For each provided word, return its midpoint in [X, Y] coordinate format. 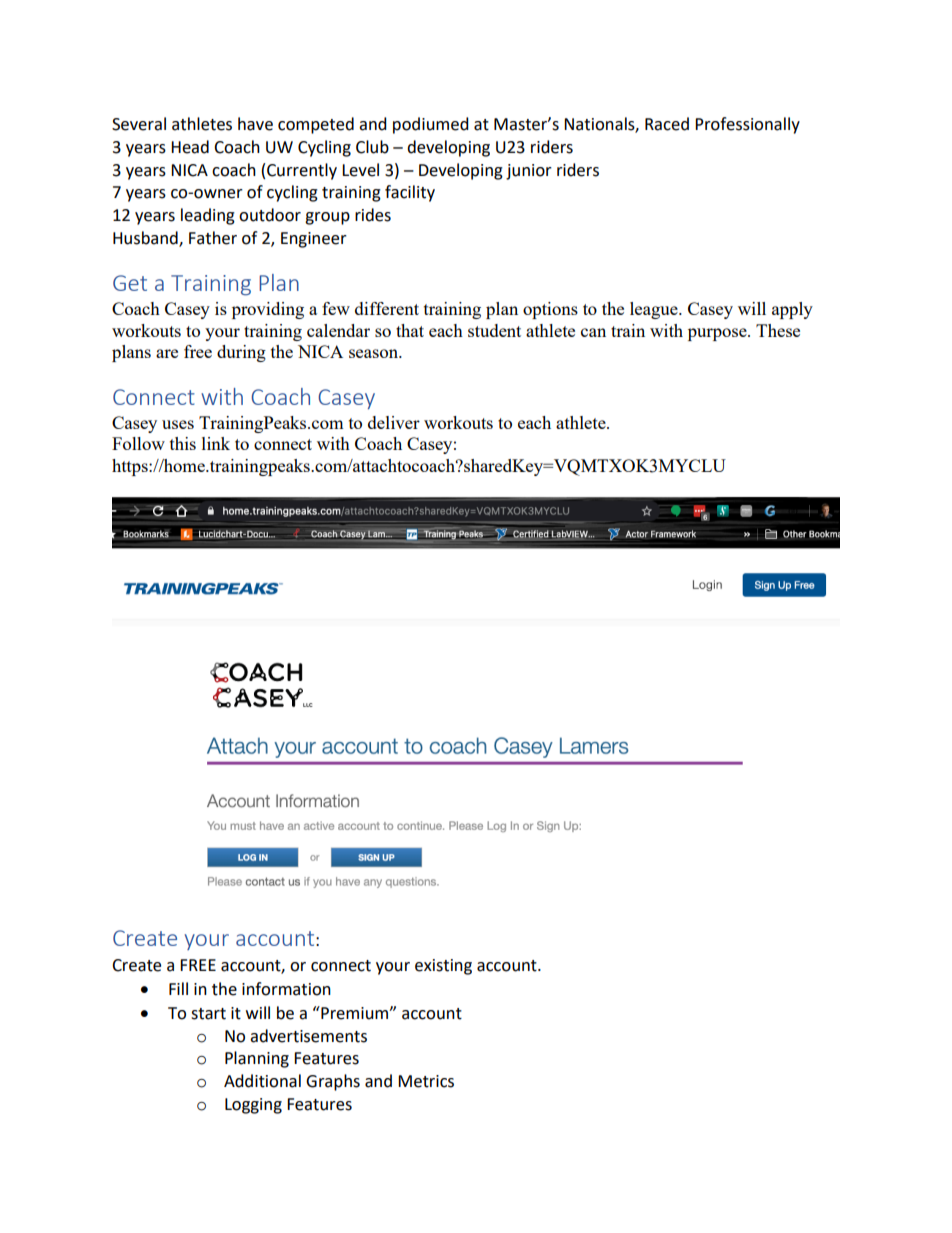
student [494, 330]
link [216, 443]
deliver [394, 422]
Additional [262, 1081]
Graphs [333, 1082]
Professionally [747, 125]
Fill [178, 988]
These [778, 330]
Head [190, 147]
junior [529, 172]
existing [443, 967]
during [241, 353]
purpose [718, 334]
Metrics [426, 1081]
